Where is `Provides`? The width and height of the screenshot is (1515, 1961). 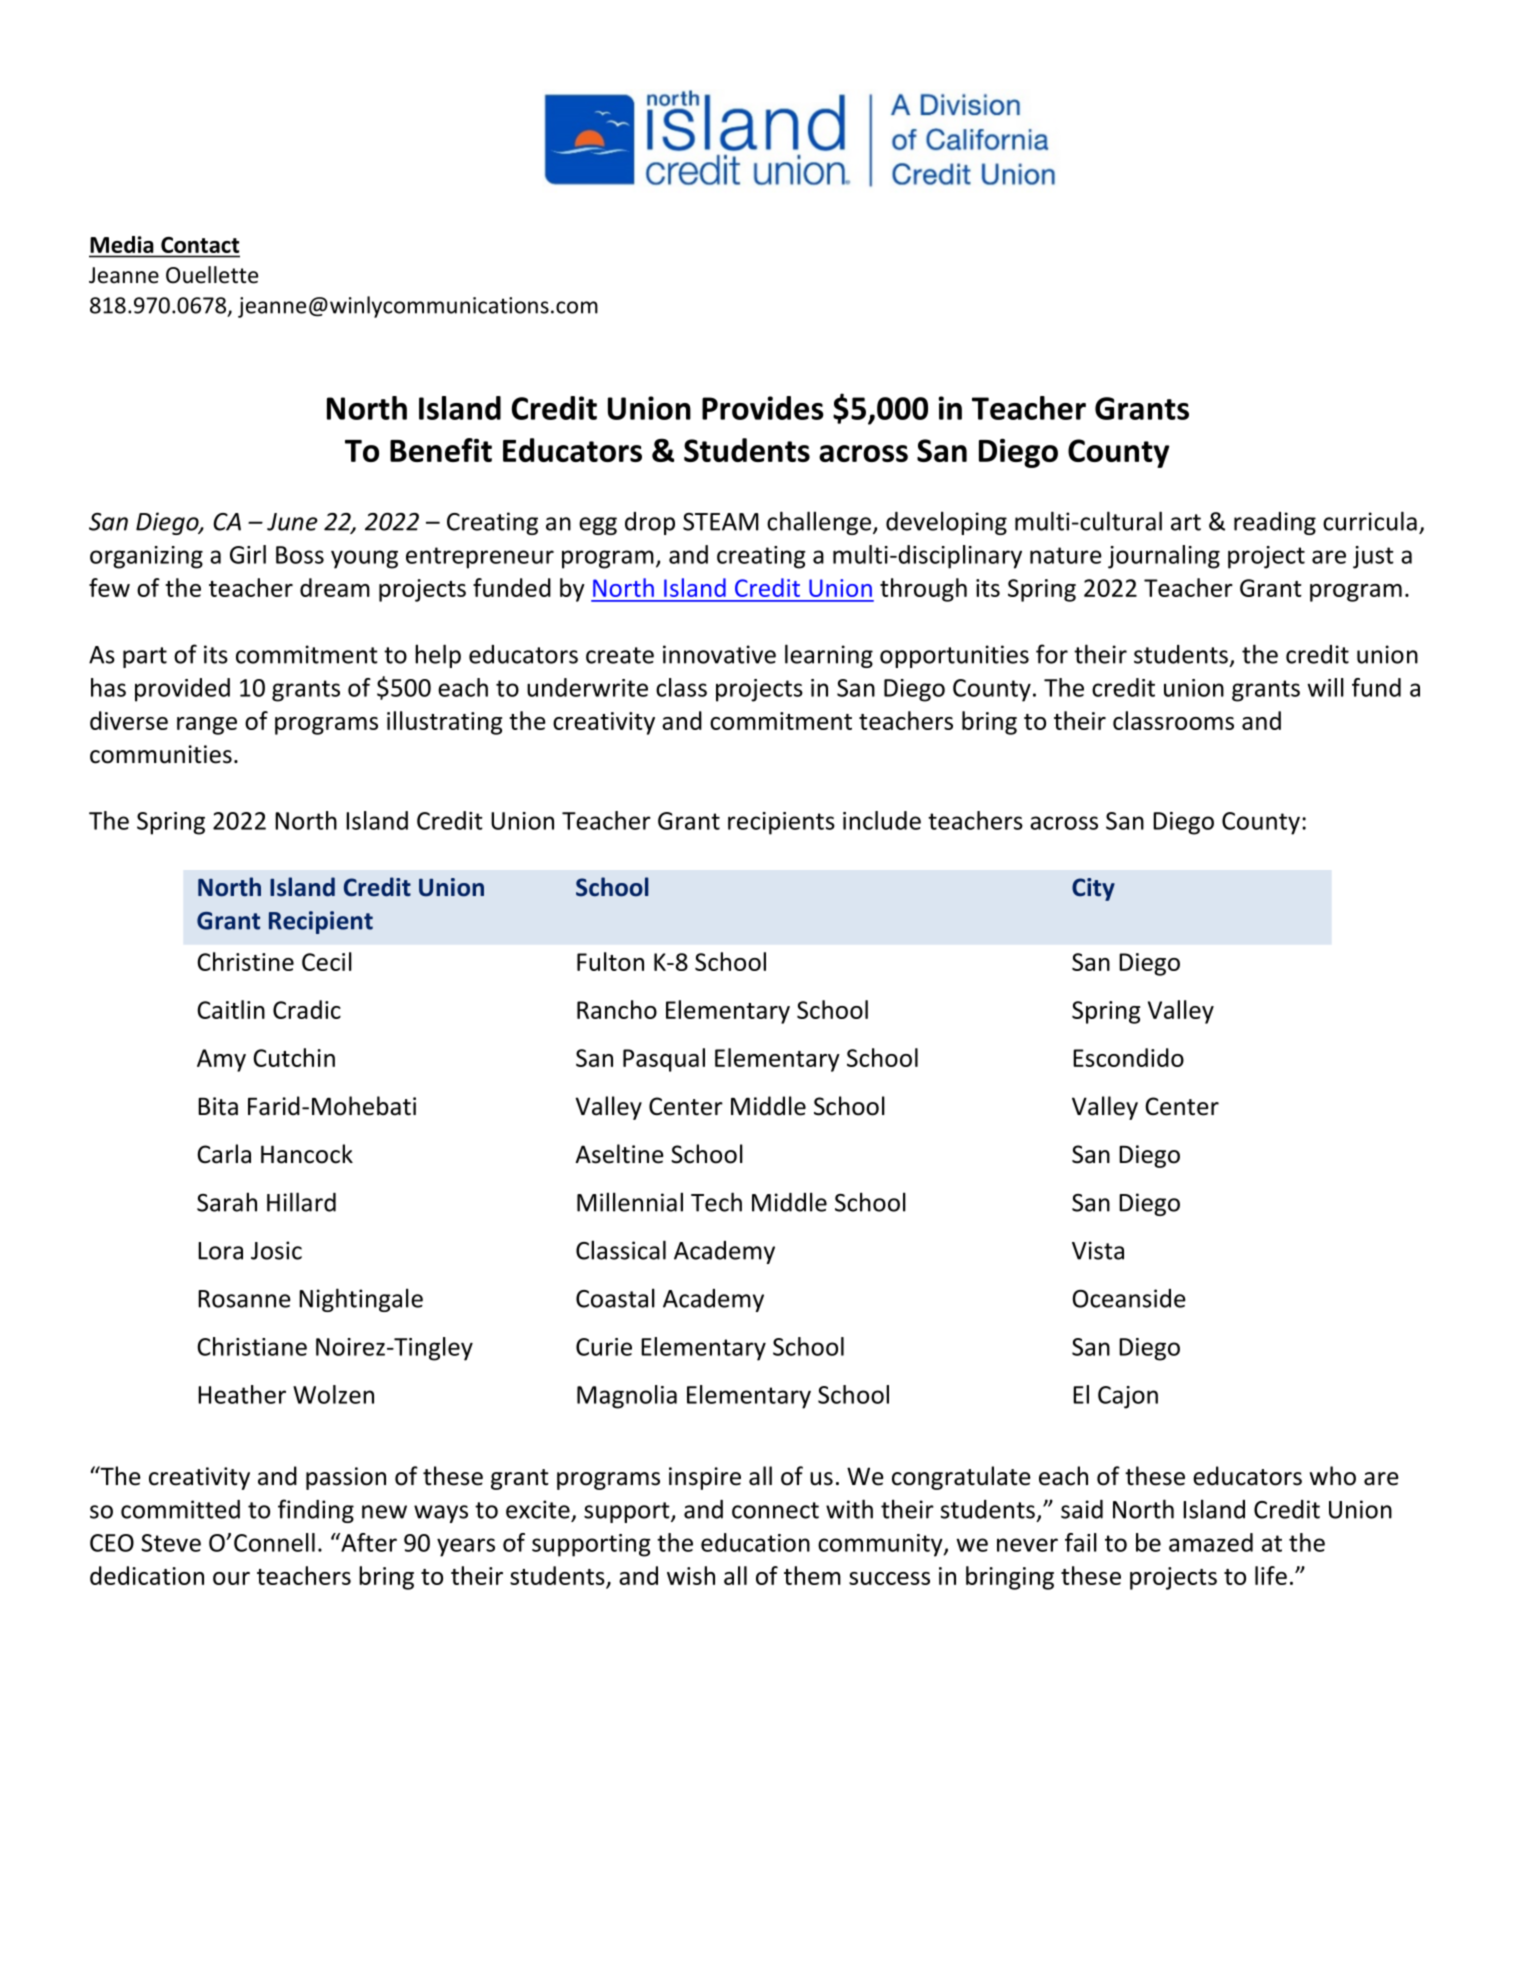
Provides is located at coordinates (763, 408).
